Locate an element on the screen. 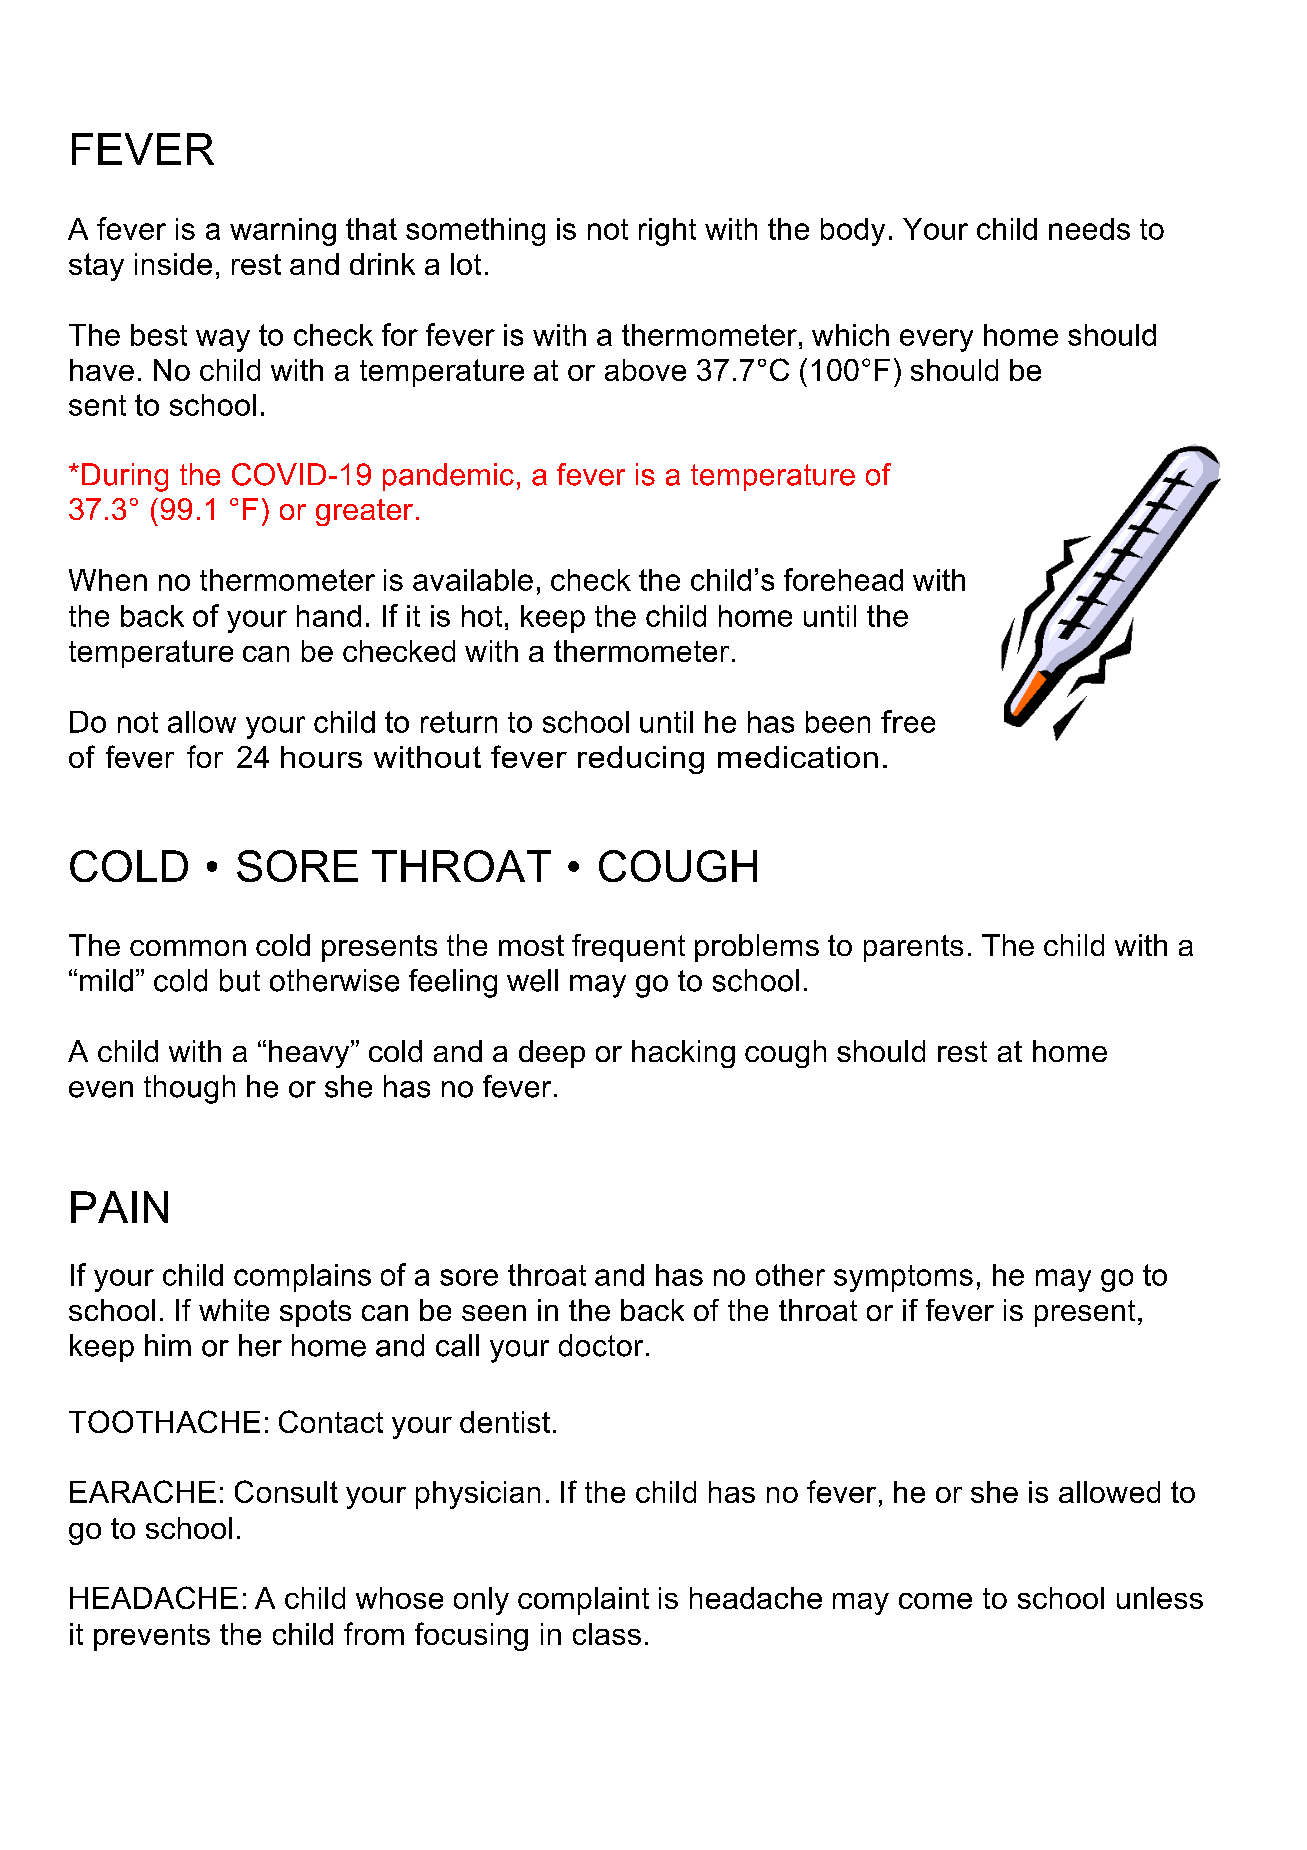 The image size is (1307, 1850). symptoms is located at coordinates (903, 1278).
